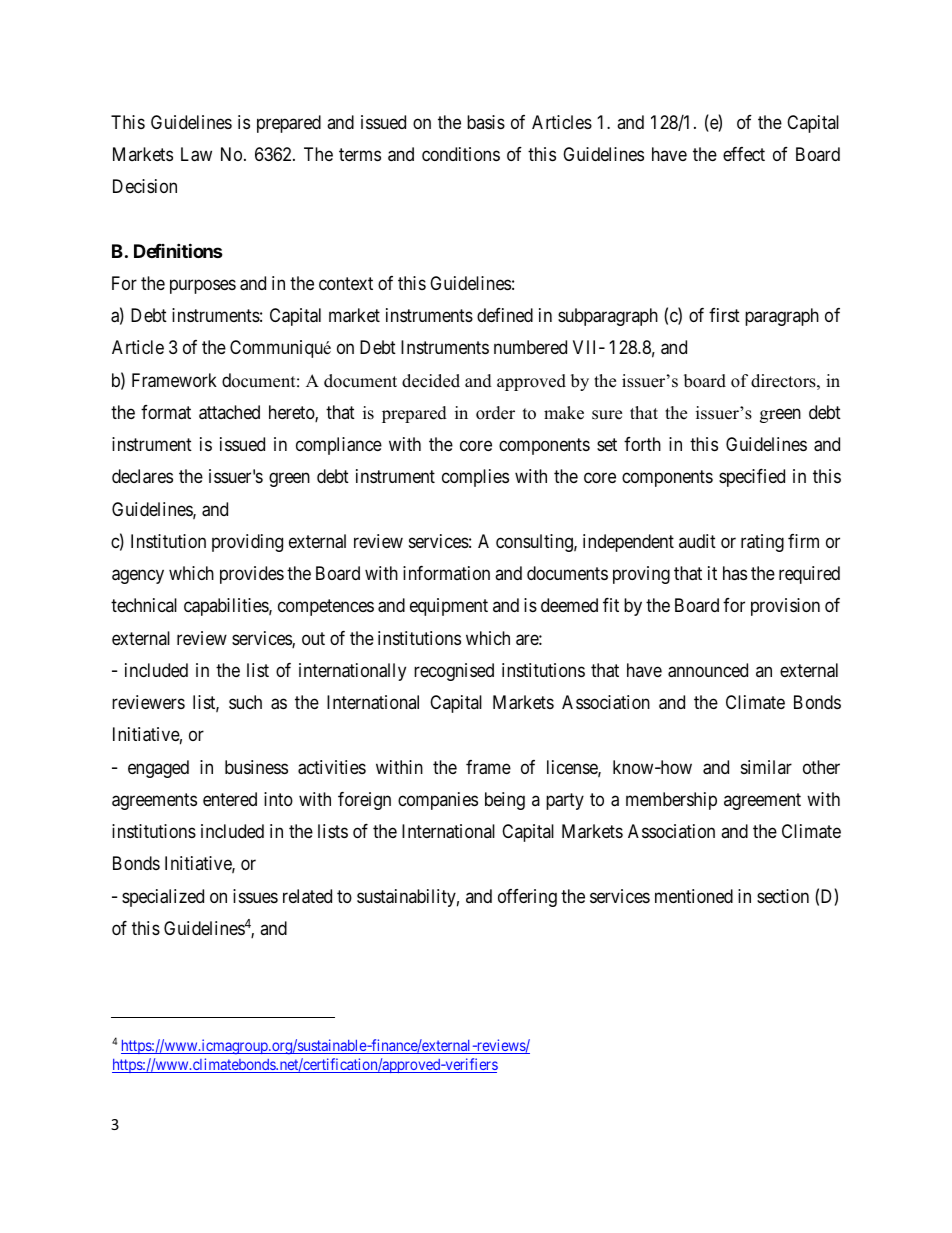 The image size is (952, 1233). What do you see at coordinates (744, 154) in the screenshot?
I see `effect` at bounding box center [744, 154].
